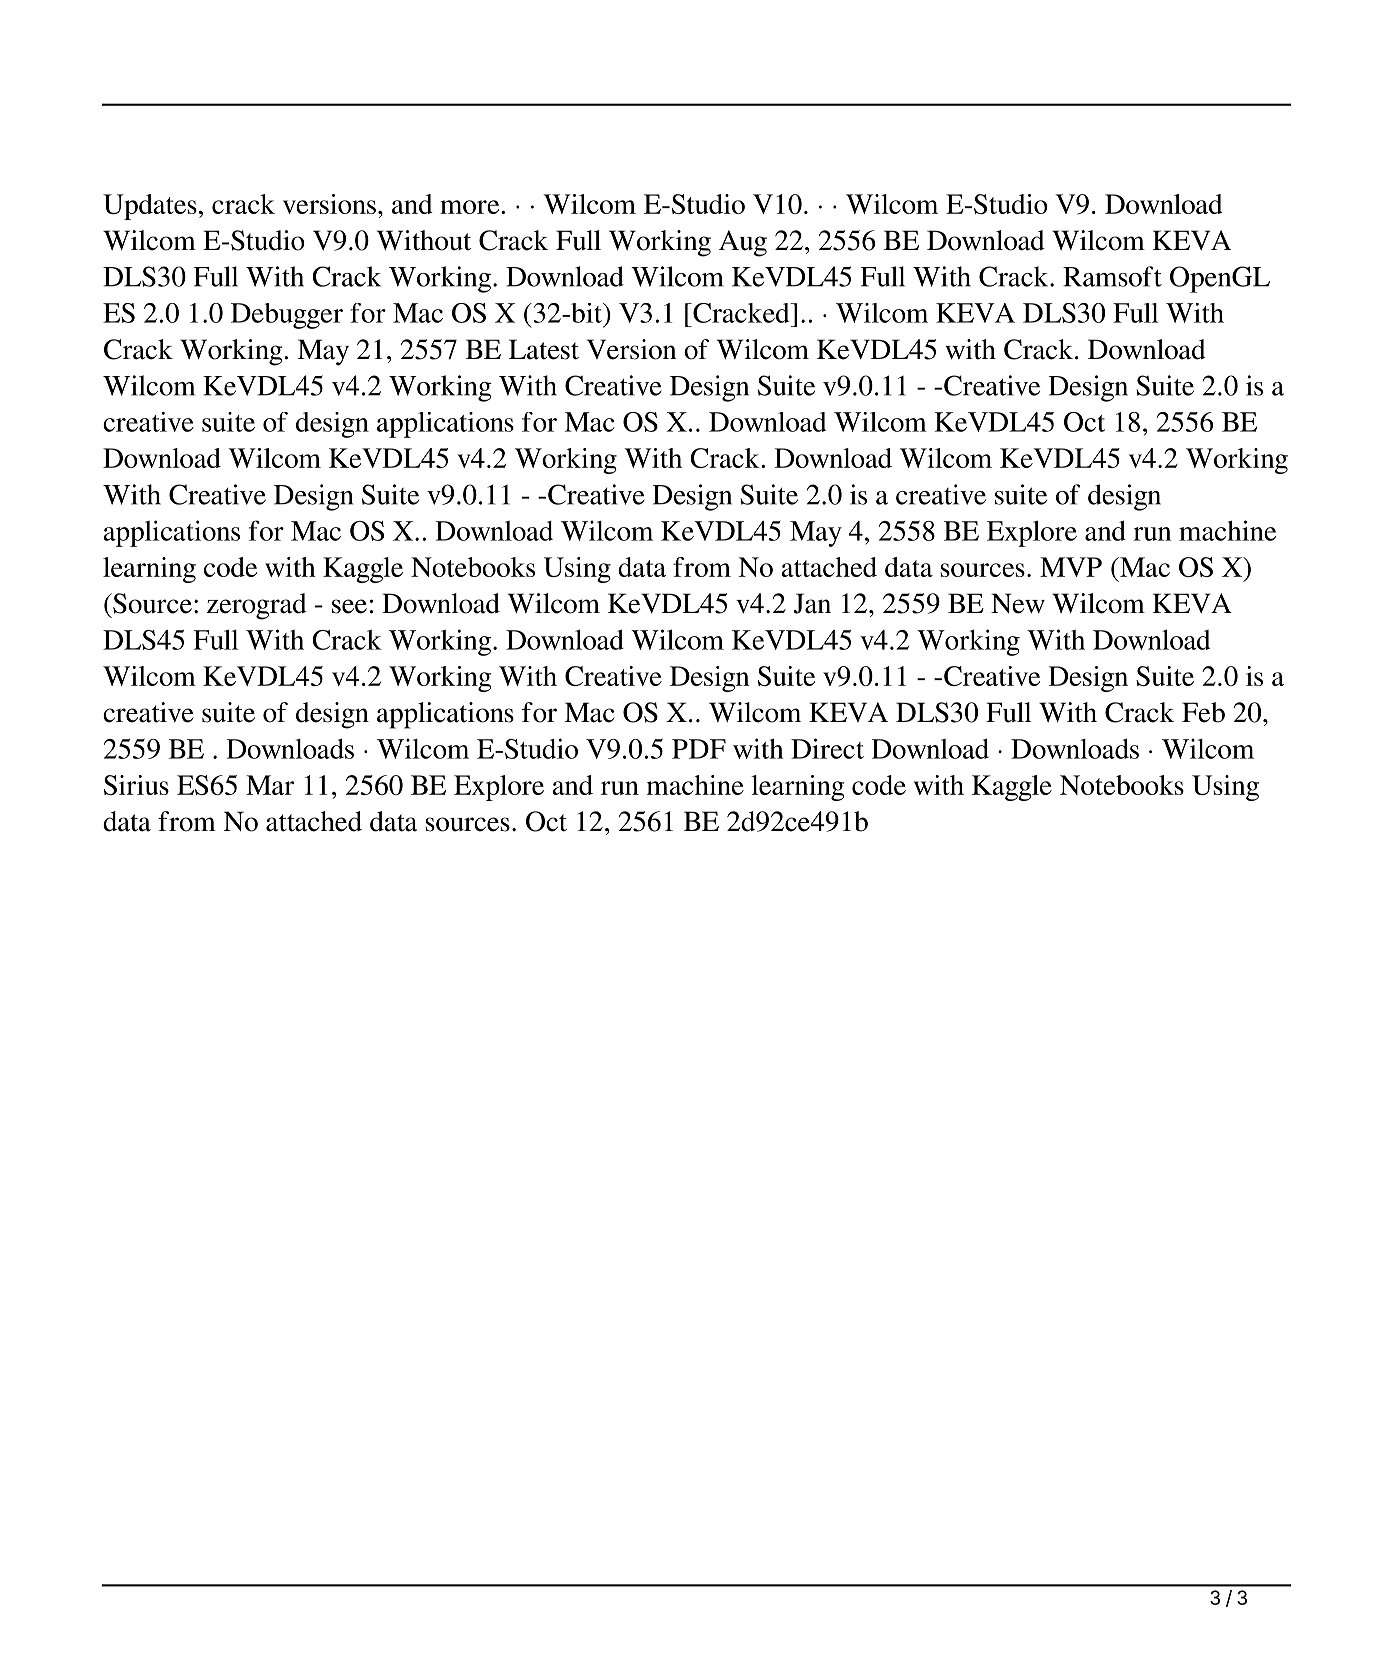  What do you see at coordinates (1071, 567) in the page?
I see `MVP` at bounding box center [1071, 567].
